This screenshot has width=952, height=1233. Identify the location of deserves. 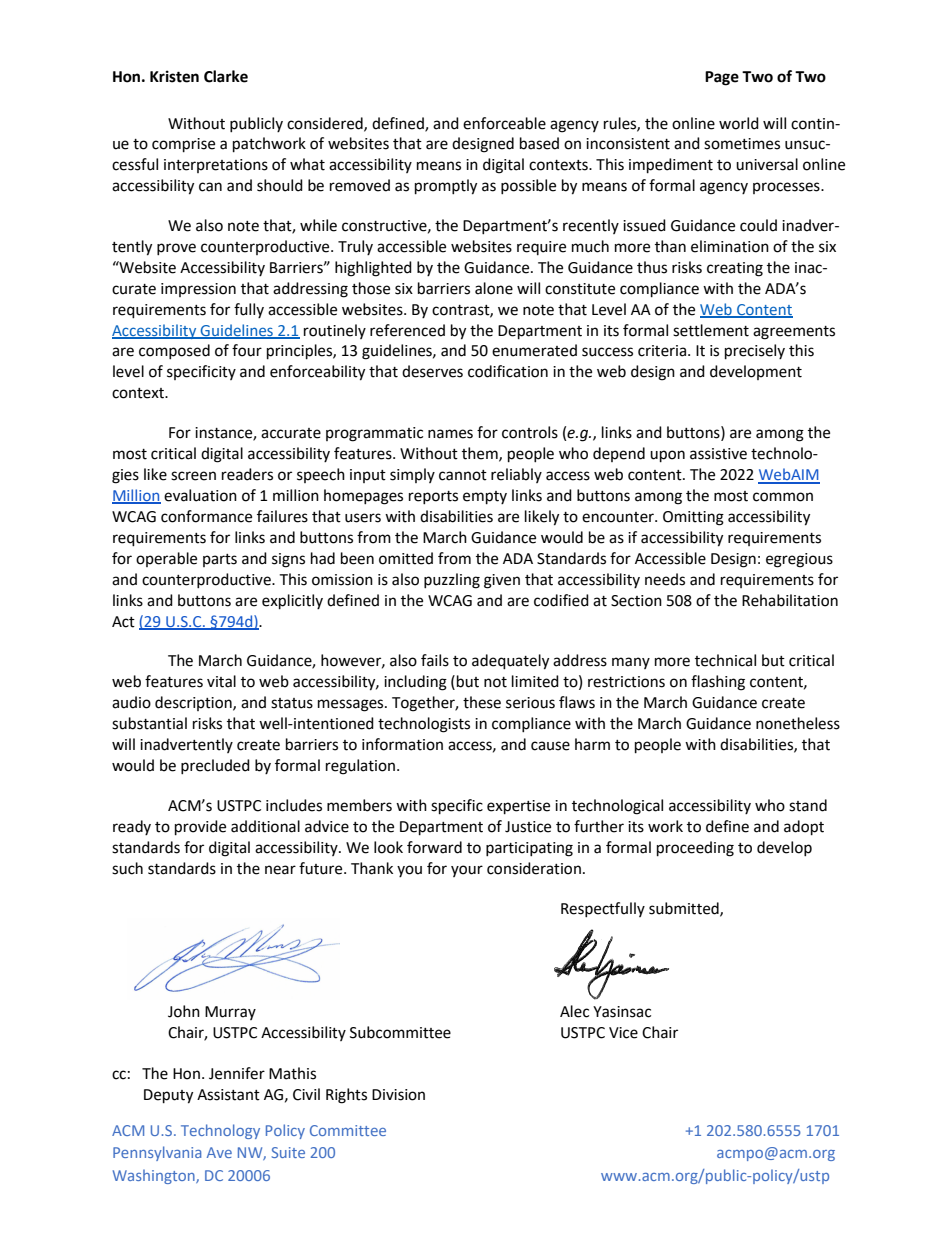
(432, 371).
